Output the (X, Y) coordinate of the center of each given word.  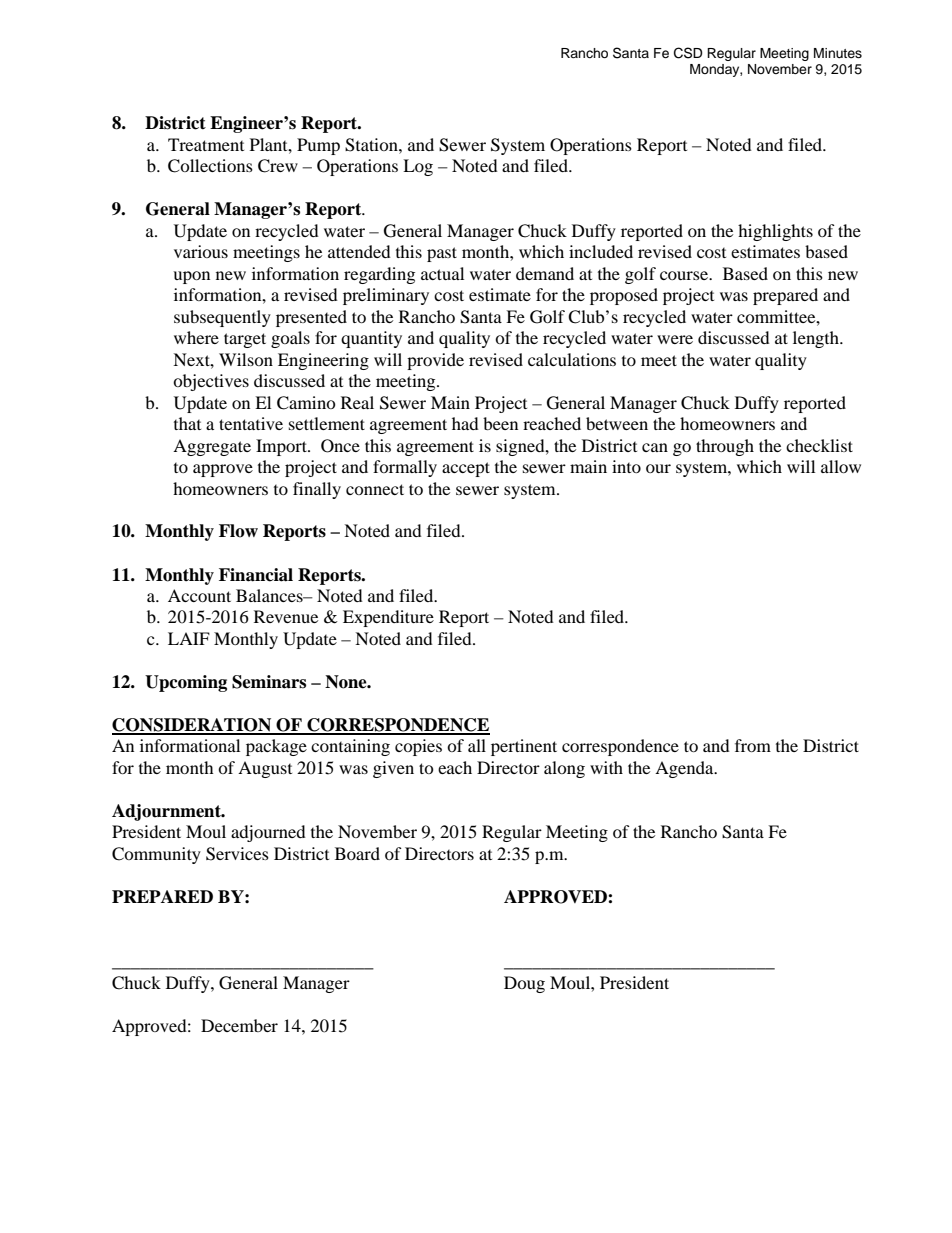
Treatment (206, 144)
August (265, 769)
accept (466, 469)
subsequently (222, 318)
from (753, 745)
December (239, 1025)
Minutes (838, 53)
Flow (238, 531)
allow (841, 466)
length (817, 339)
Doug (524, 984)
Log (418, 167)
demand (545, 273)
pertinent (524, 747)
